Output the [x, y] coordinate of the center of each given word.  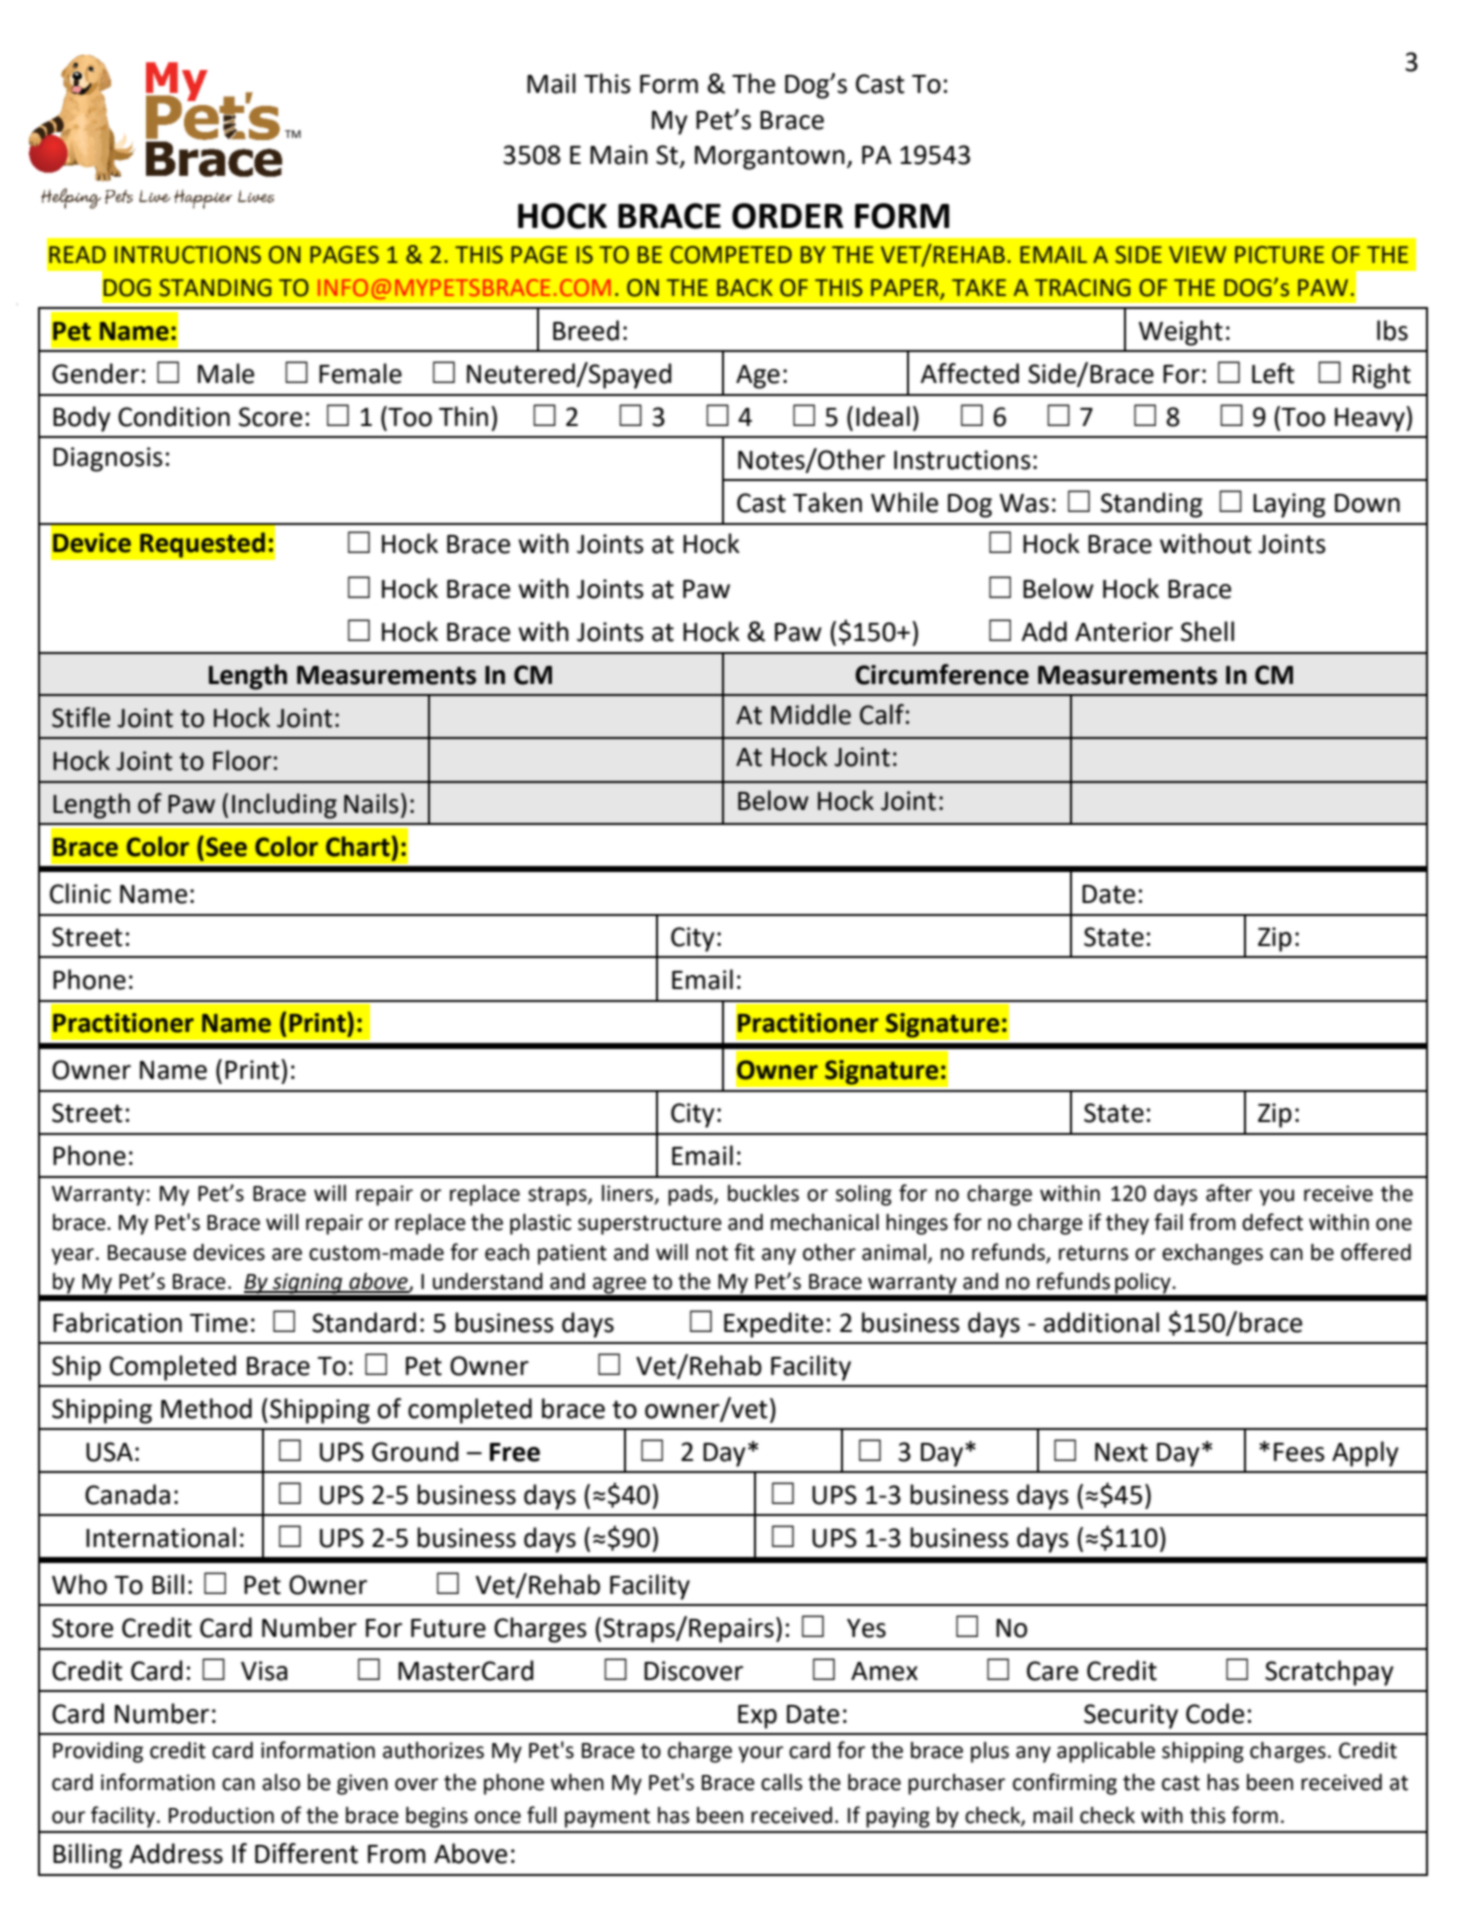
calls [781, 1782]
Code [1215, 1713]
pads [691, 1195]
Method [206, 1408]
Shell [1207, 631]
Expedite [773, 1325]
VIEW [1197, 254]
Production [221, 1815]
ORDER [787, 216]
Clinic [80, 893]
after [1229, 1193]
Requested [202, 545]
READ [77, 254]
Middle [811, 714]
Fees [1299, 1452]
